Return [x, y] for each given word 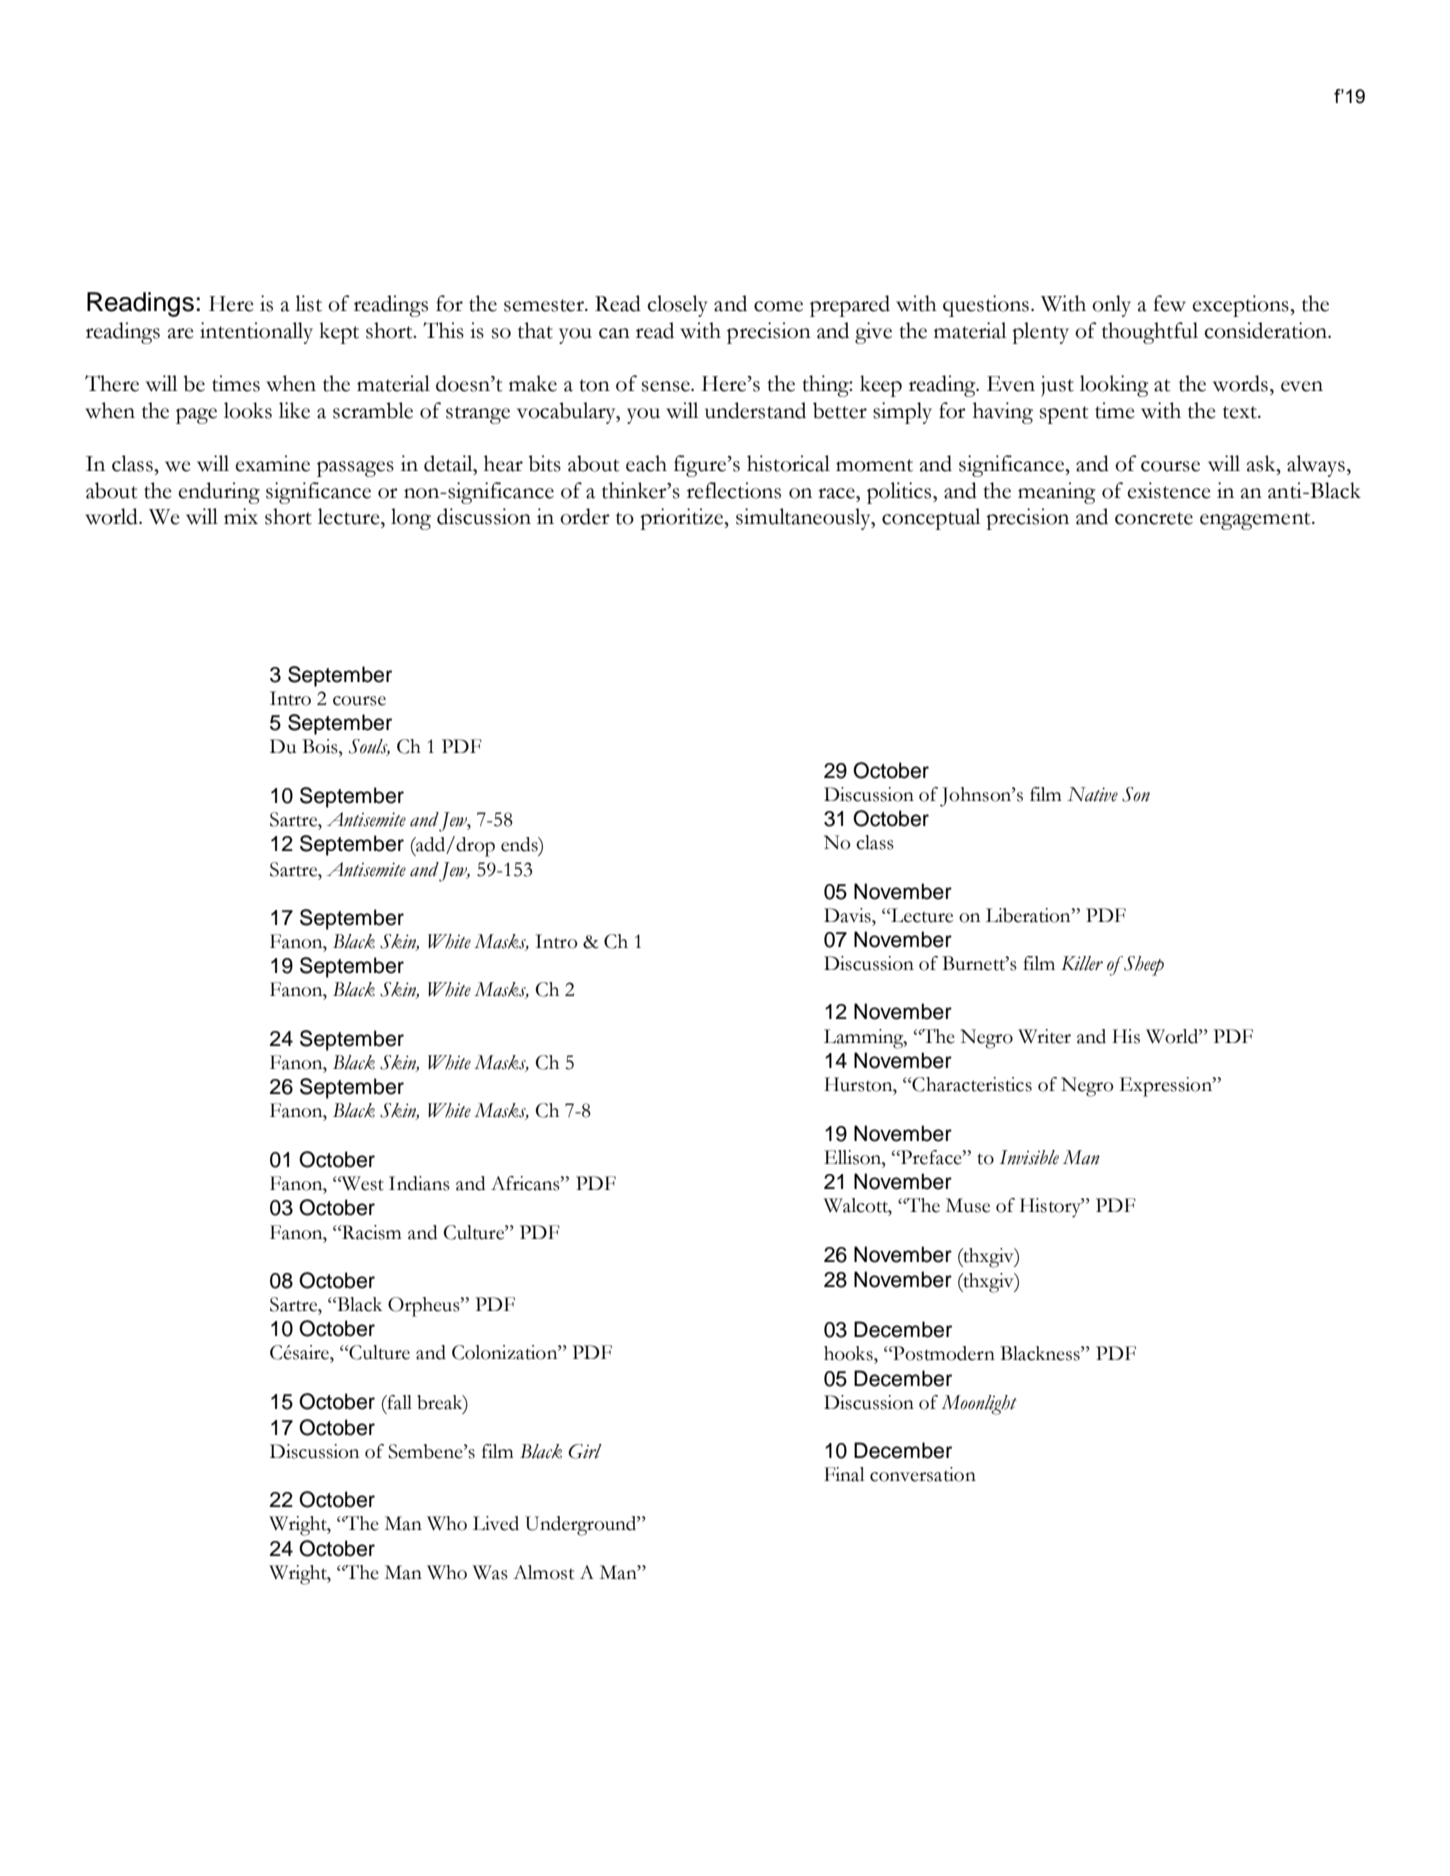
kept [339, 333]
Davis [848, 915]
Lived [496, 1523]
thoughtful [1150, 333]
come [778, 306]
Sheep [1143, 966]
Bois [321, 746]
